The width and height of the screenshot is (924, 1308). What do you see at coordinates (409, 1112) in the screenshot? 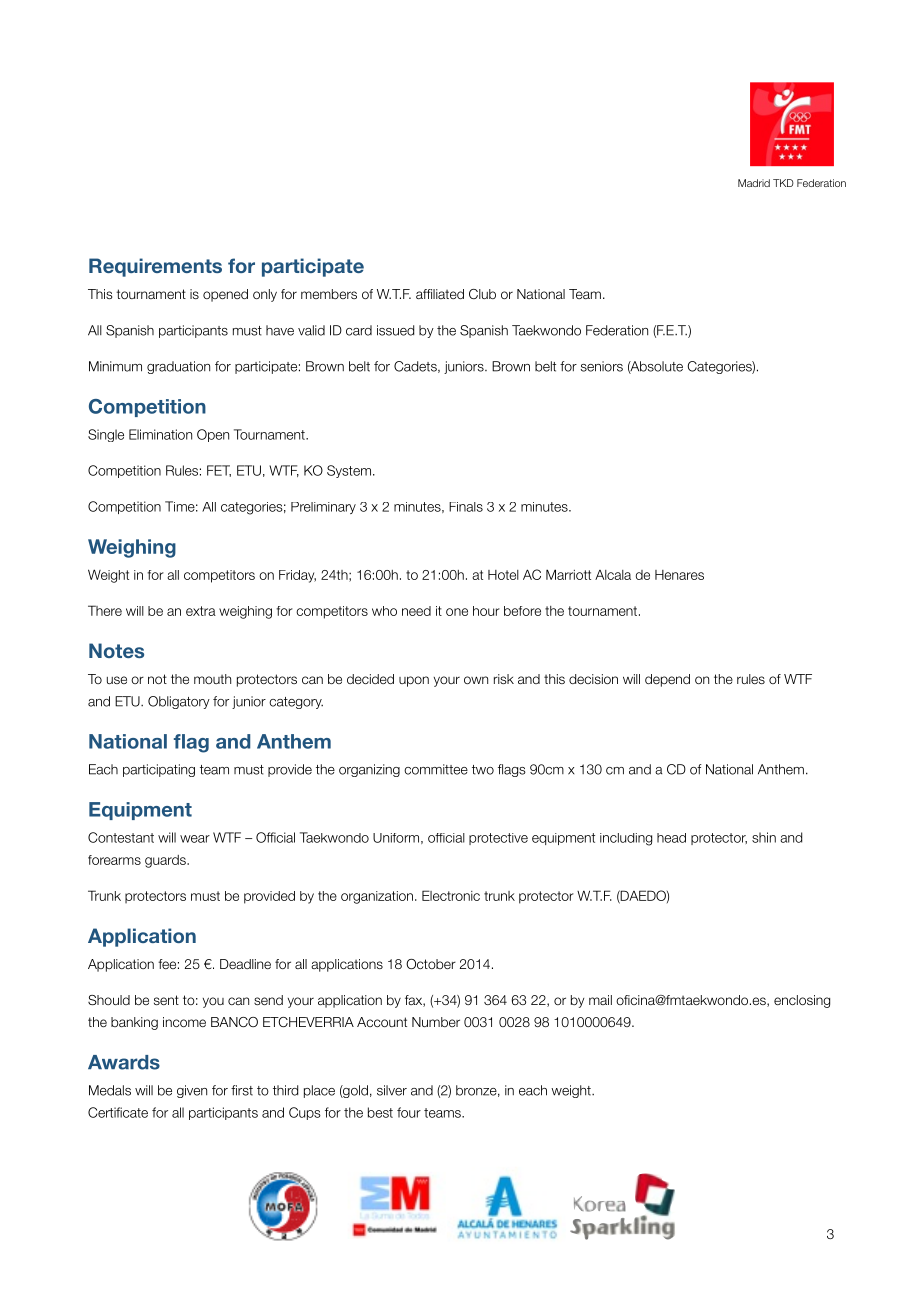
I see `four` at bounding box center [409, 1112].
